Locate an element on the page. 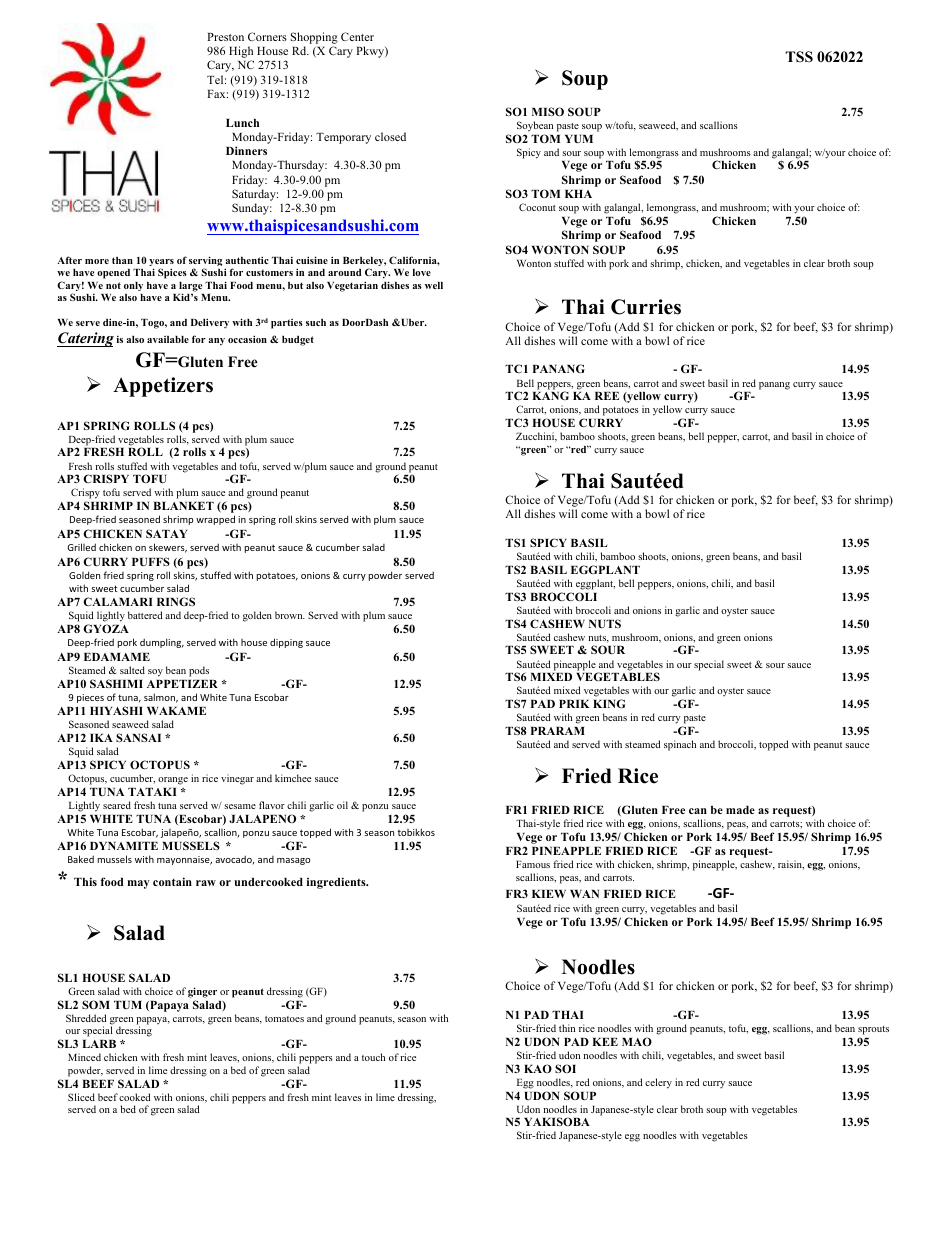  seared is located at coordinates (117, 805).
